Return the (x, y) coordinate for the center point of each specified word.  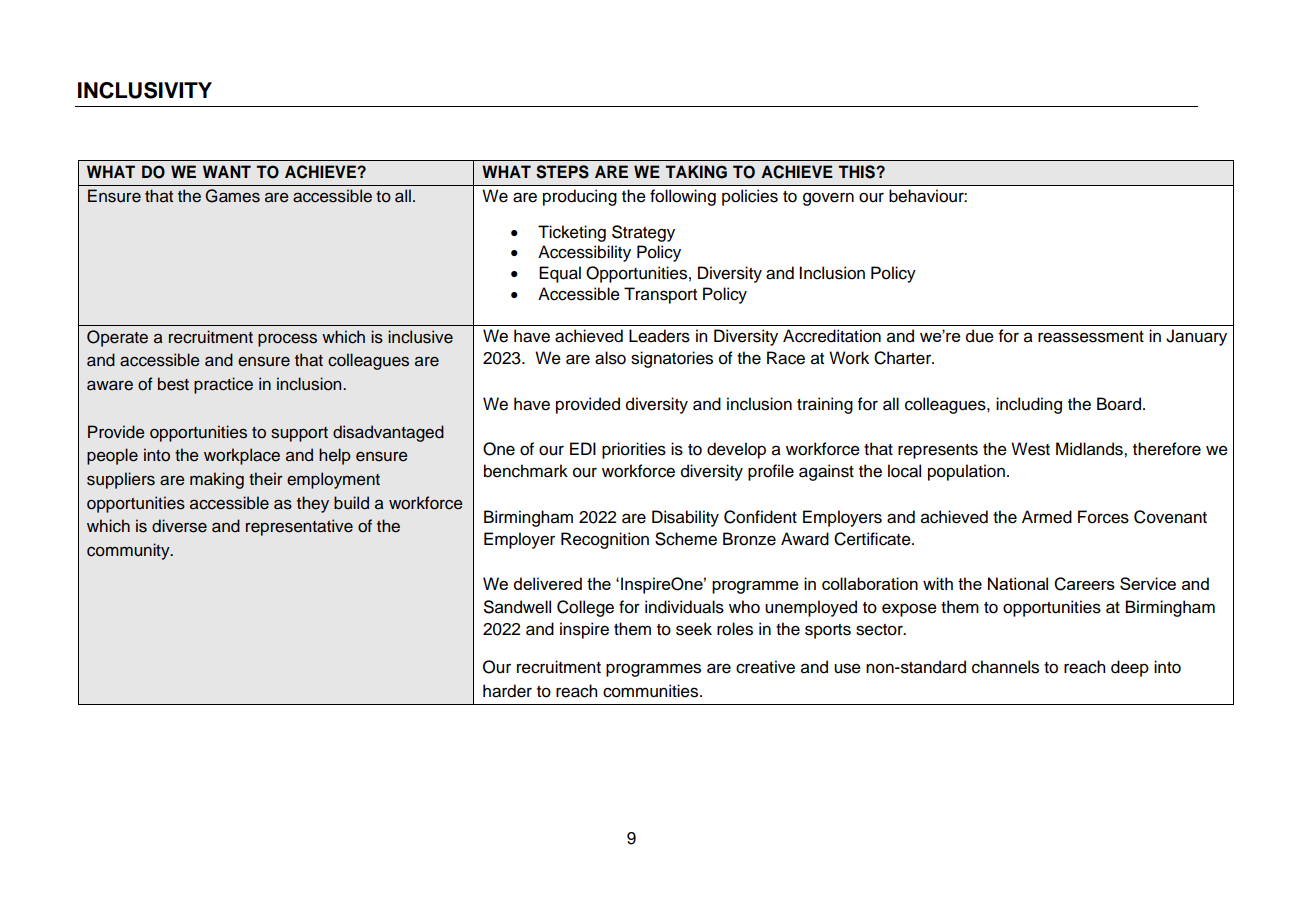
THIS (857, 172)
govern (828, 199)
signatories (672, 359)
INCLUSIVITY (145, 90)
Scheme (686, 539)
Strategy (643, 233)
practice (223, 385)
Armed (1047, 517)
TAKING (696, 172)
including (1029, 405)
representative (299, 527)
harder (507, 691)
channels (1005, 667)
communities (652, 691)
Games (232, 196)
